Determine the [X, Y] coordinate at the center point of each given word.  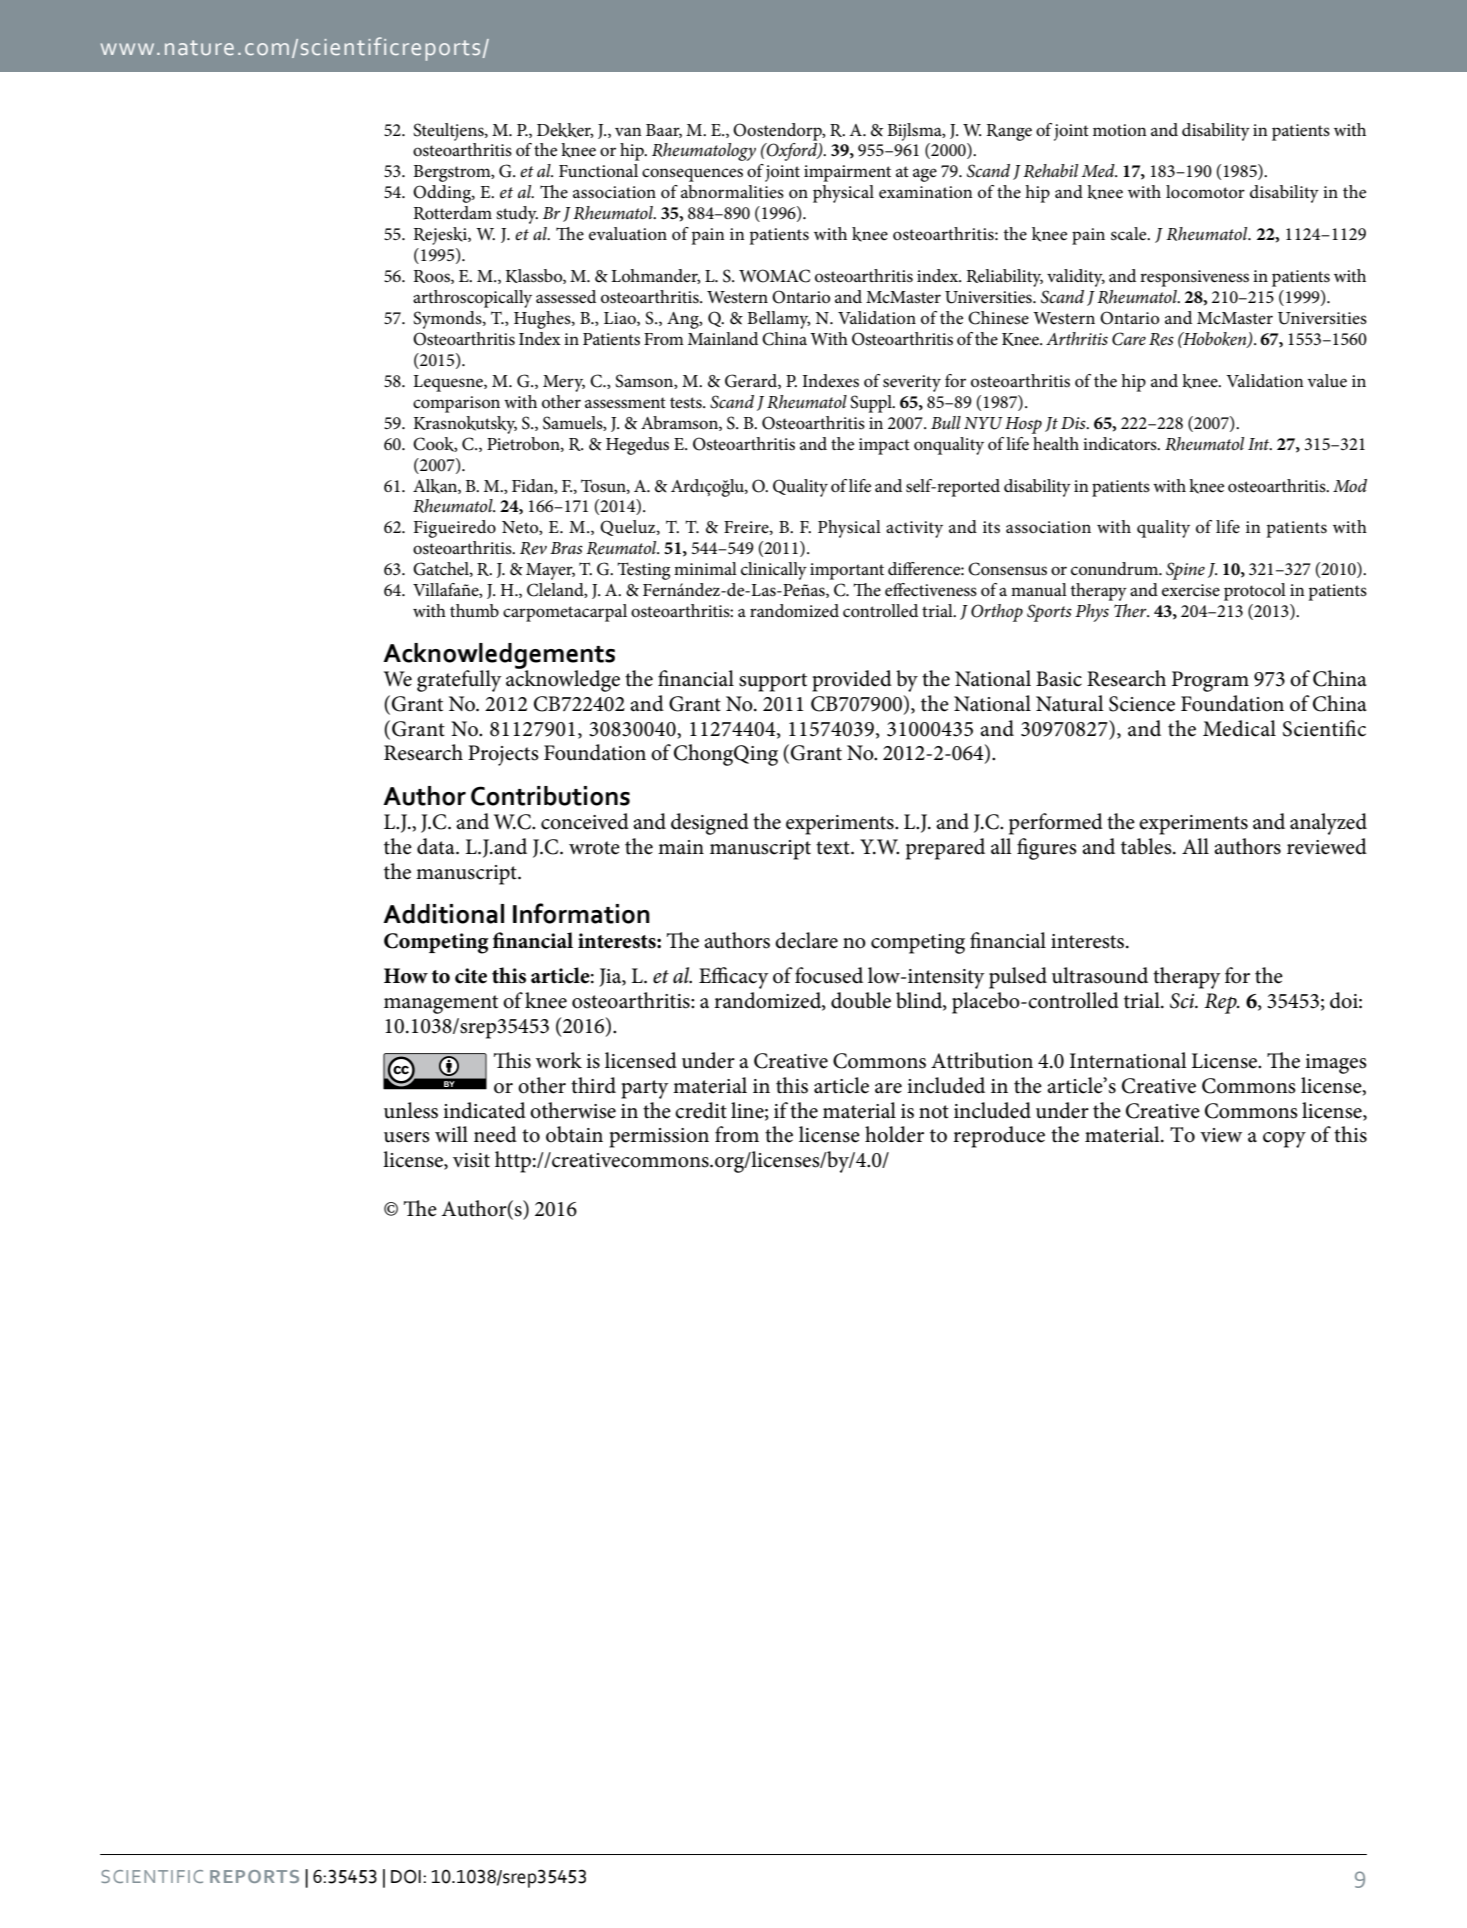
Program [1210, 681]
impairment [847, 173]
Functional [598, 170]
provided [852, 681]
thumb [474, 610]
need [495, 1134]
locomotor [1205, 191]
